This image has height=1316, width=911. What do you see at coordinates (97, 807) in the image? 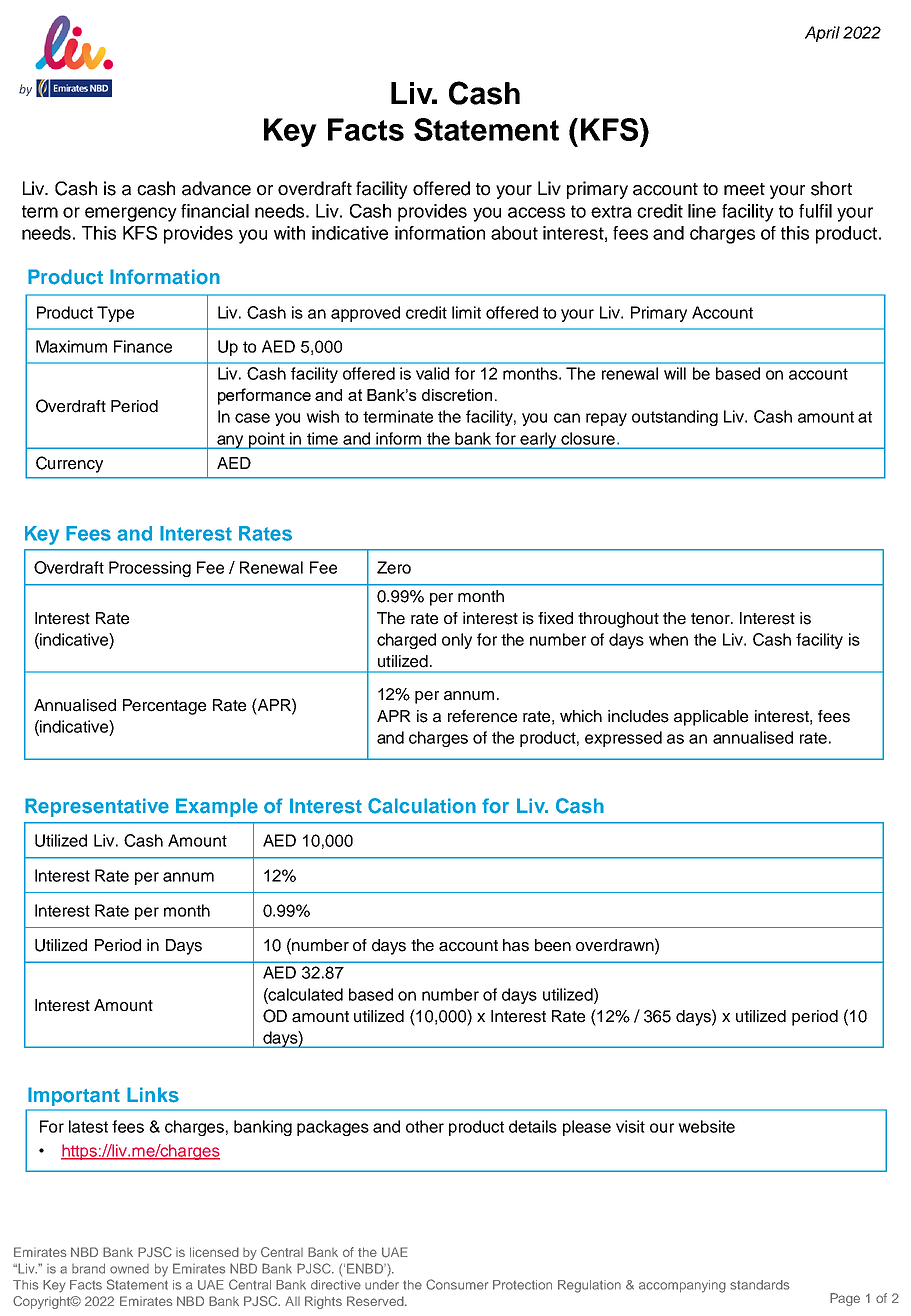
I see `Representative` at bounding box center [97, 807].
